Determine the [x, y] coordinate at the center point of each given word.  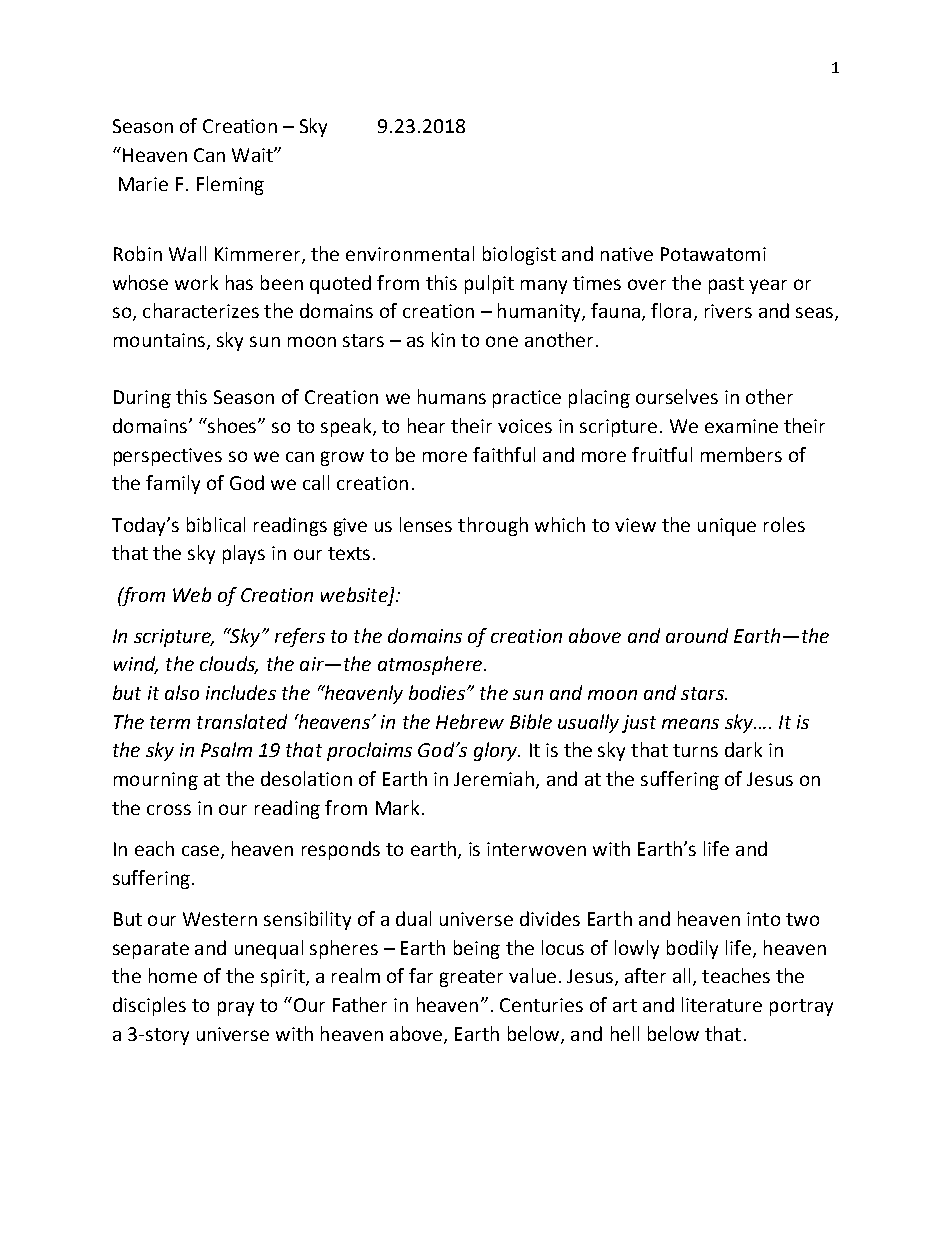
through [493, 526]
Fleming [230, 185]
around [697, 635]
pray [236, 1008]
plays [244, 554]
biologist [519, 255]
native [627, 254]
